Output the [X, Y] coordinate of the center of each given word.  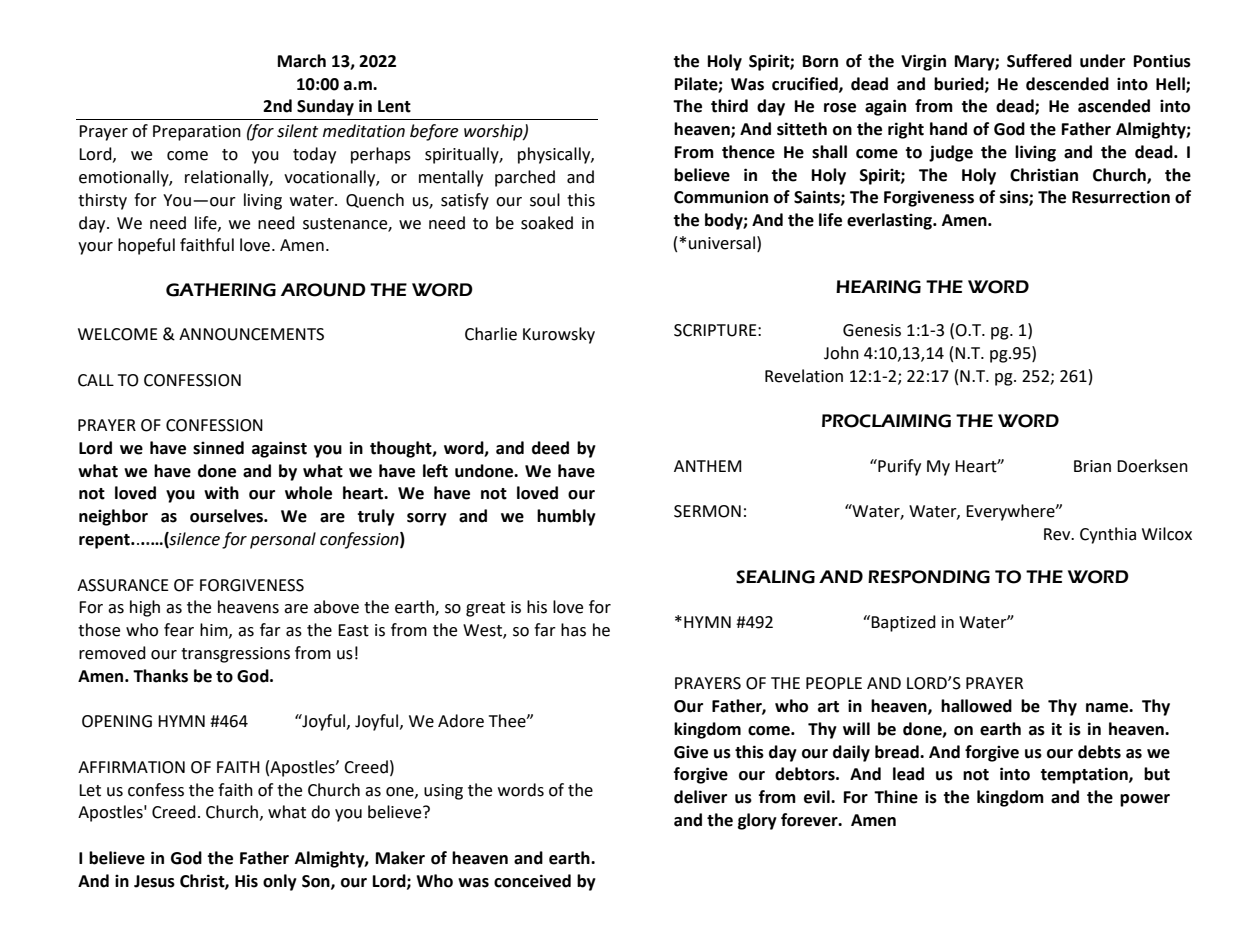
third [729, 106]
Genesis [872, 330]
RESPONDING [929, 577]
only [280, 882]
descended [1067, 84]
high [145, 608]
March [302, 61]
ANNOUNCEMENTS [251, 334]
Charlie [491, 334]
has [573, 630]
